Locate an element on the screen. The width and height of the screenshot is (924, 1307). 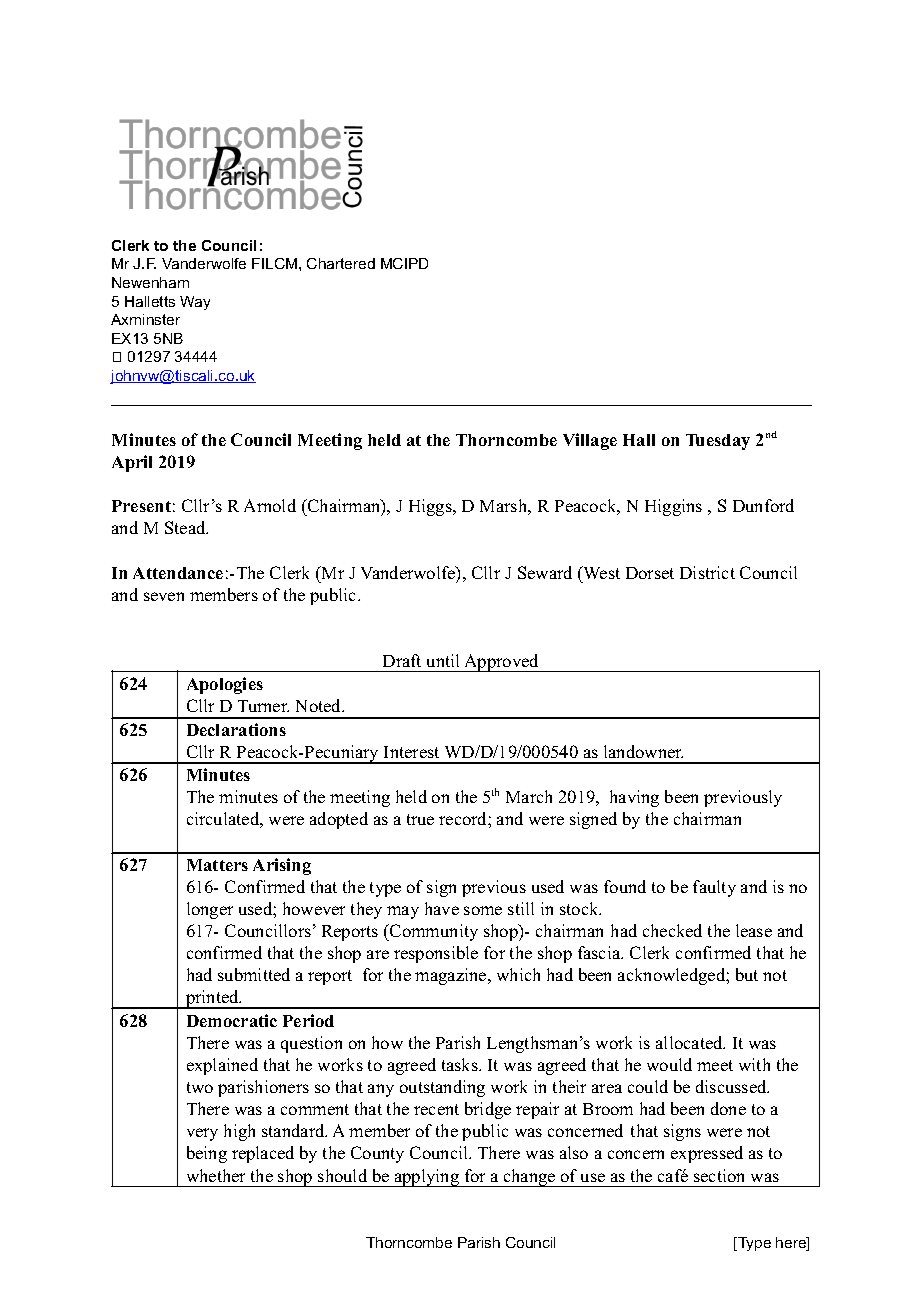
applying is located at coordinates (426, 1178).
